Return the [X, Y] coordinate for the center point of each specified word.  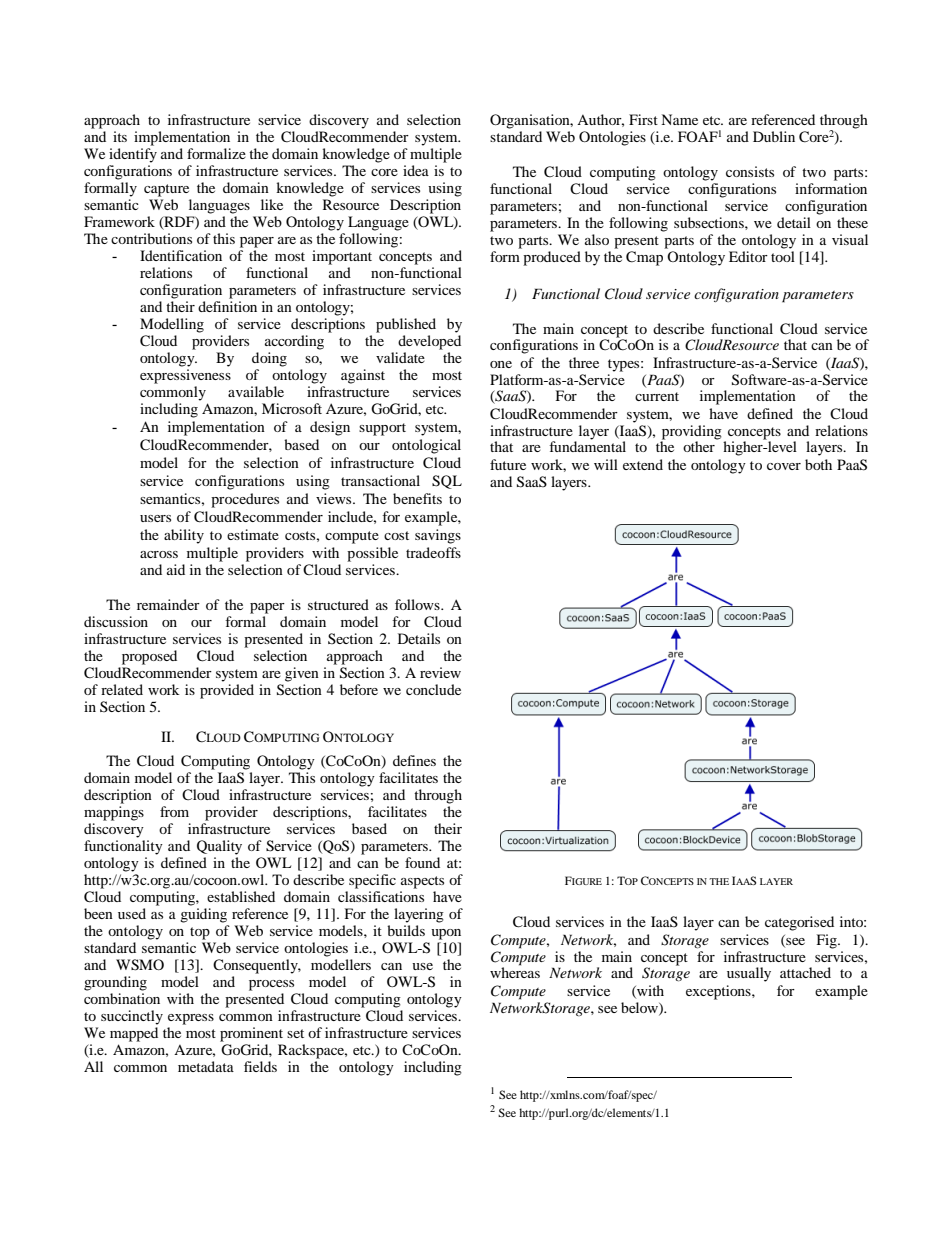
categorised [799, 923]
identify [133, 155]
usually [749, 974]
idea [416, 170]
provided [227, 691]
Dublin [774, 136]
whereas [515, 971]
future [508, 464]
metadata [206, 1066]
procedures [245, 500]
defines [414, 760]
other [700, 445]
